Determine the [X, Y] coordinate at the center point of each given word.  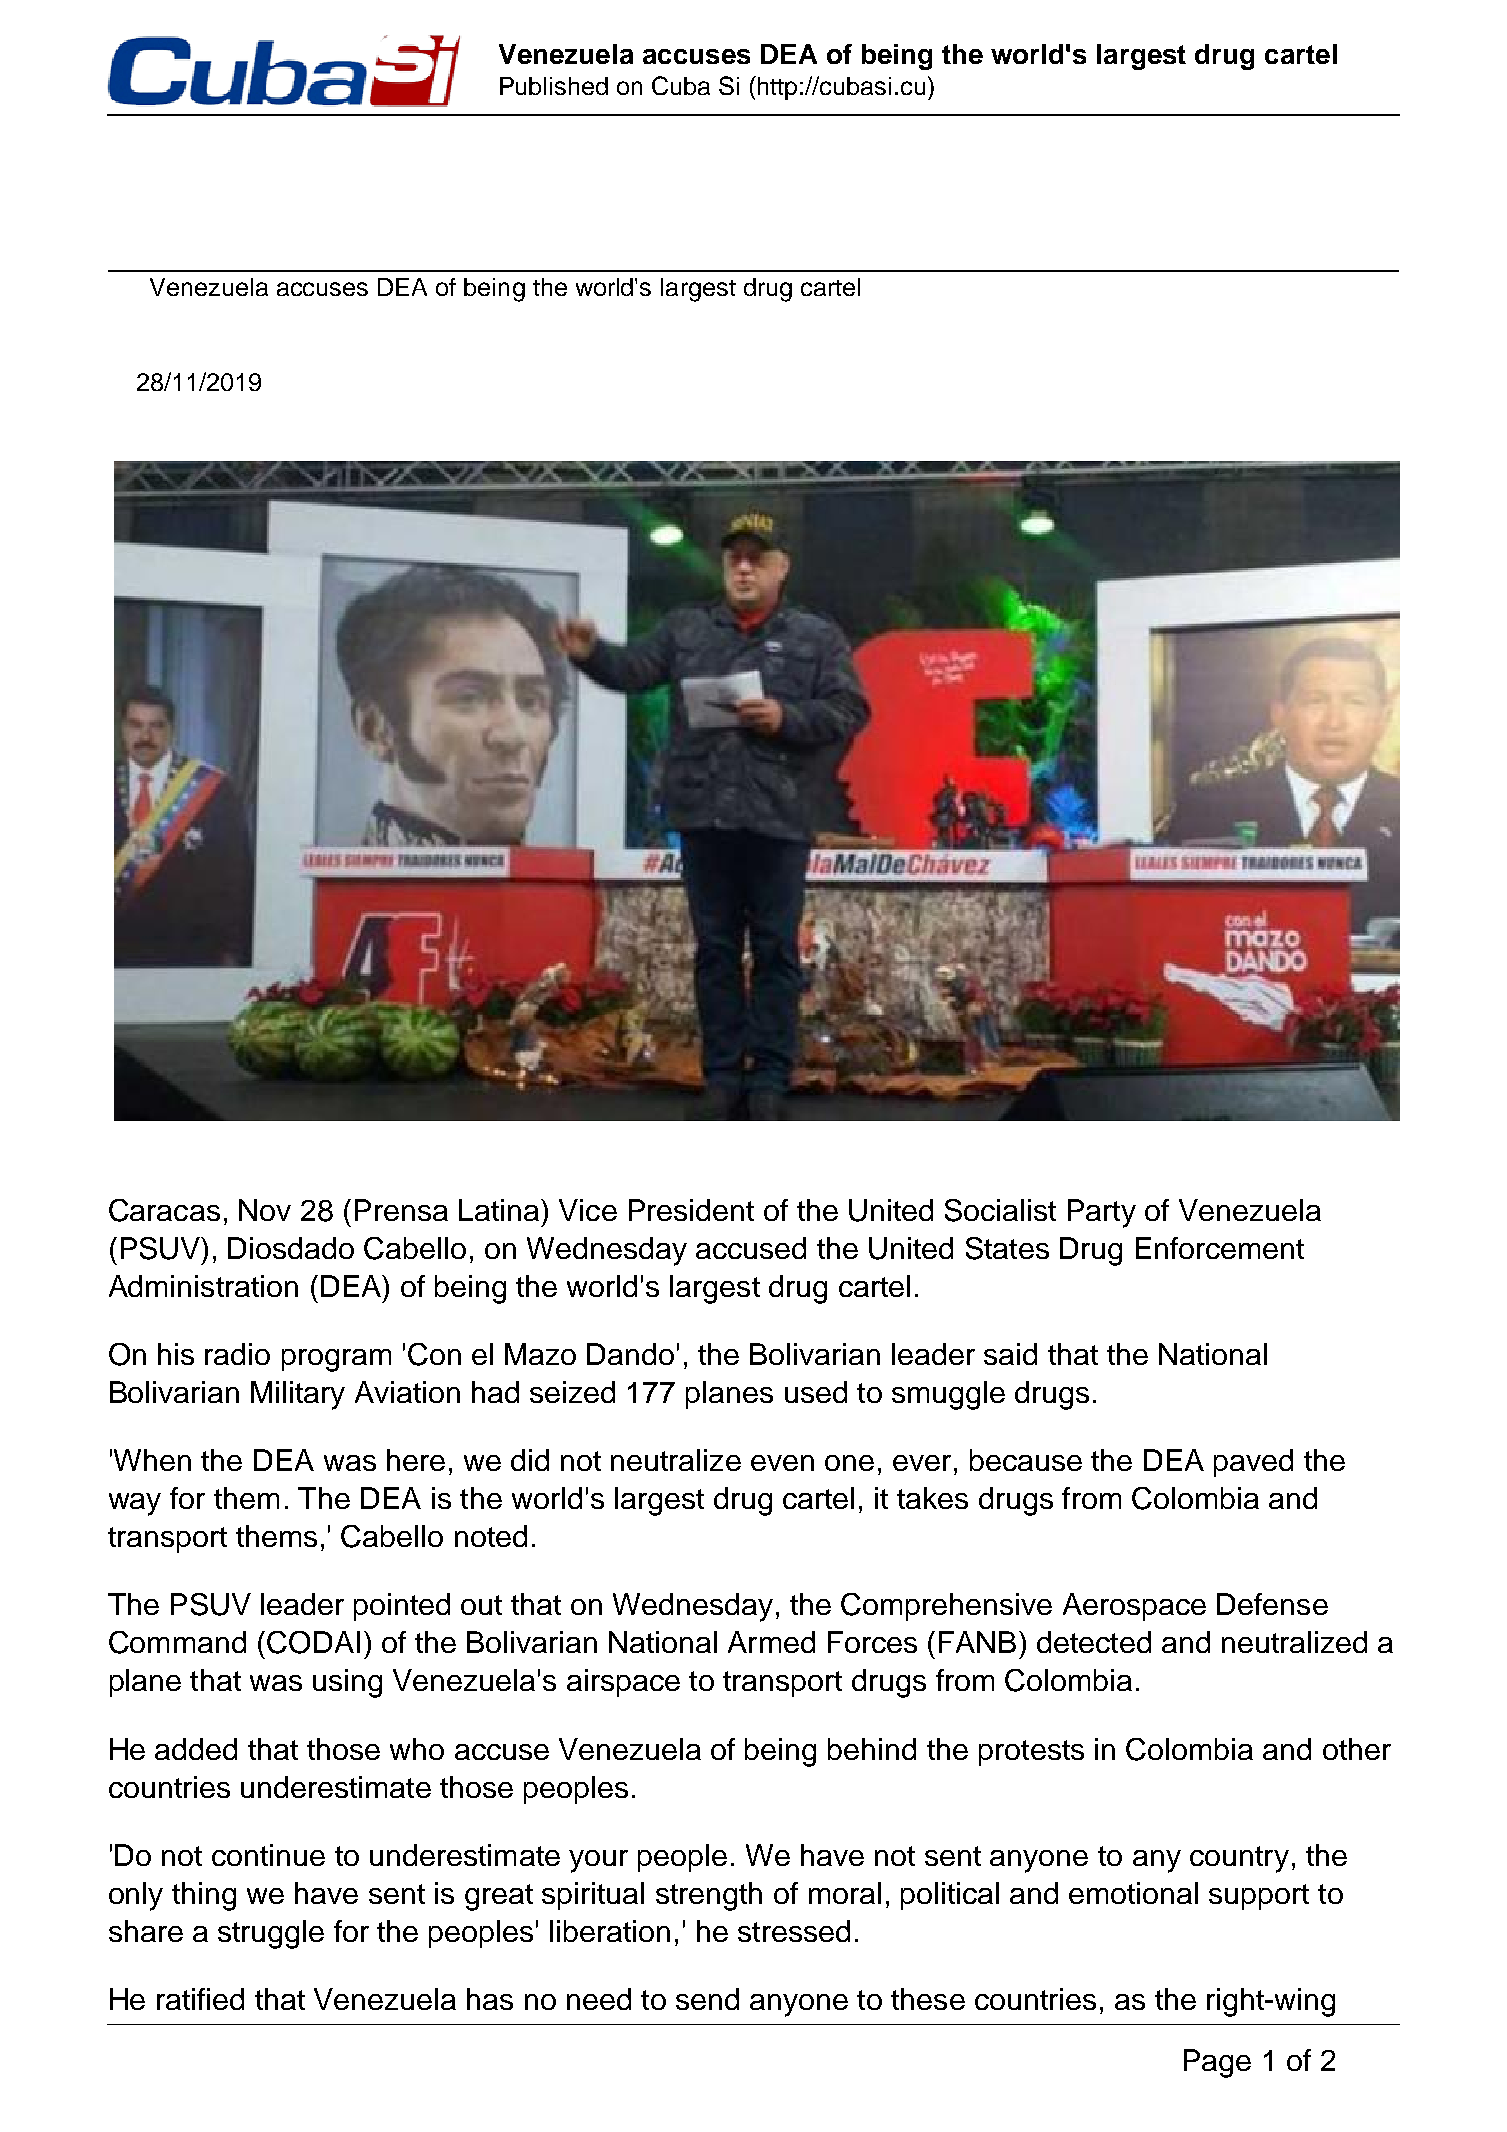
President [691, 1210]
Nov [265, 1210]
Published [554, 86]
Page [1217, 2063]
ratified [200, 1999]
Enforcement [1220, 1248]
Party [1102, 1213]
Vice [588, 1210]
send [707, 1999]
